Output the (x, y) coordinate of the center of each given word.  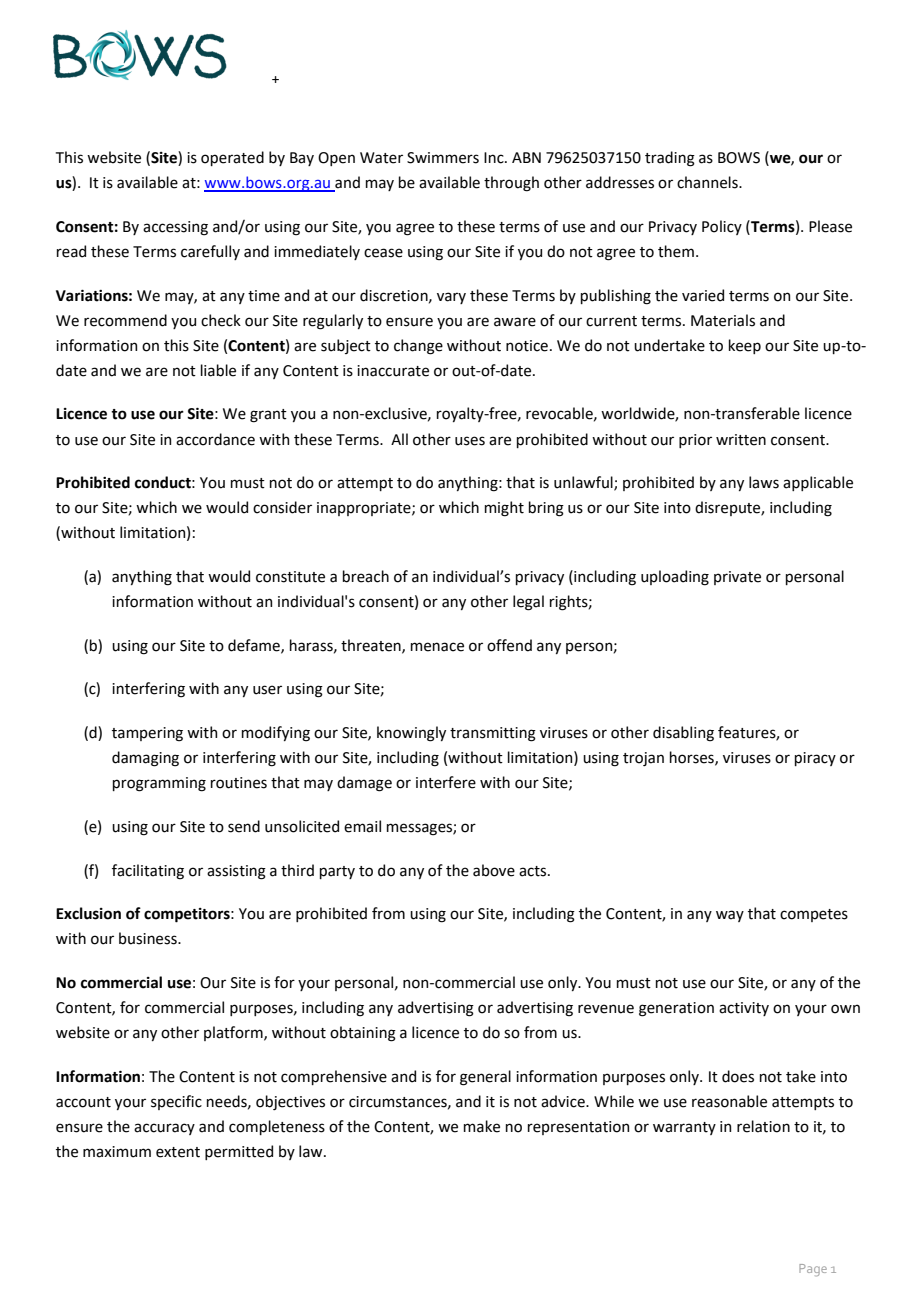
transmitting (493, 734)
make (482, 1126)
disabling (683, 734)
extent (178, 1152)
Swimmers (443, 158)
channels (708, 182)
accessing (175, 228)
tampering (147, 734)
